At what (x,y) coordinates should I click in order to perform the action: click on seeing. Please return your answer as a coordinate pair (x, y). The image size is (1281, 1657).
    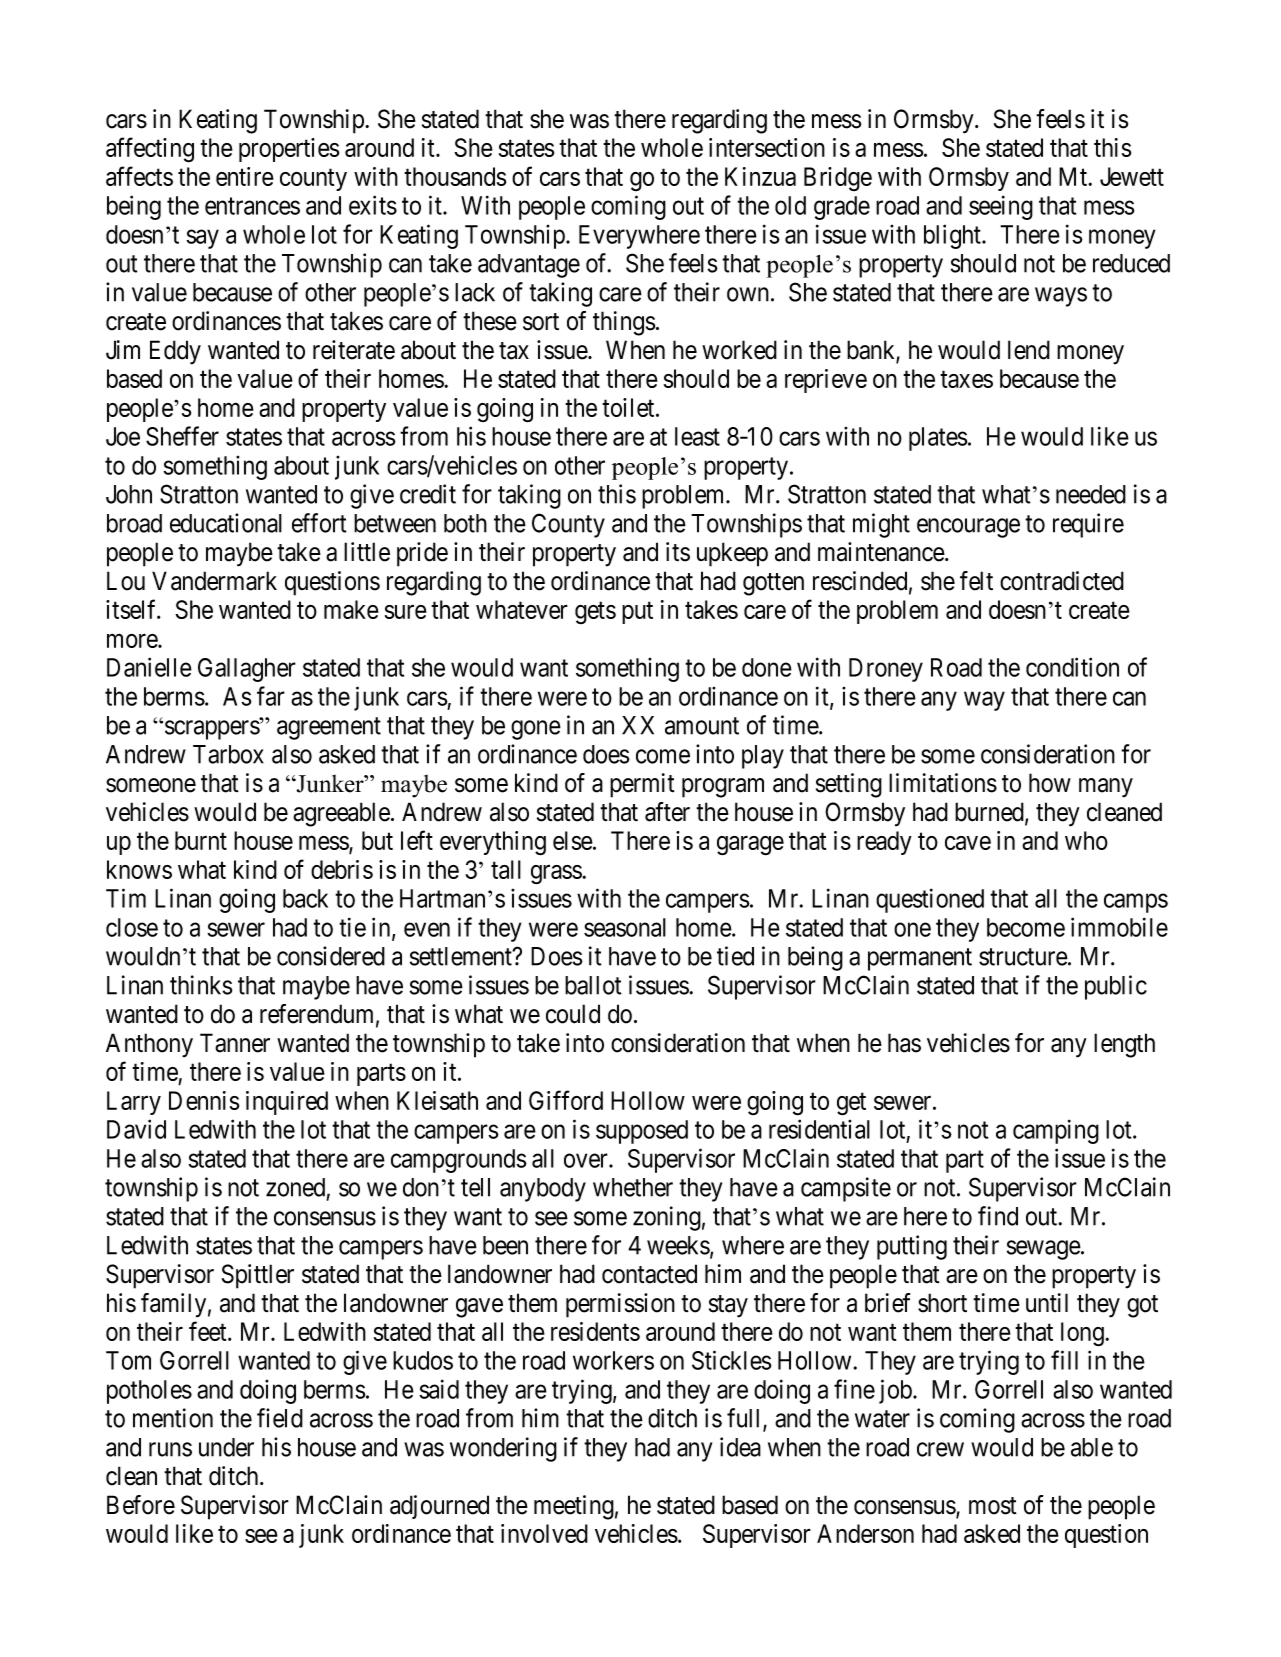
    Looking at the image, I should click on (1001, 207).
